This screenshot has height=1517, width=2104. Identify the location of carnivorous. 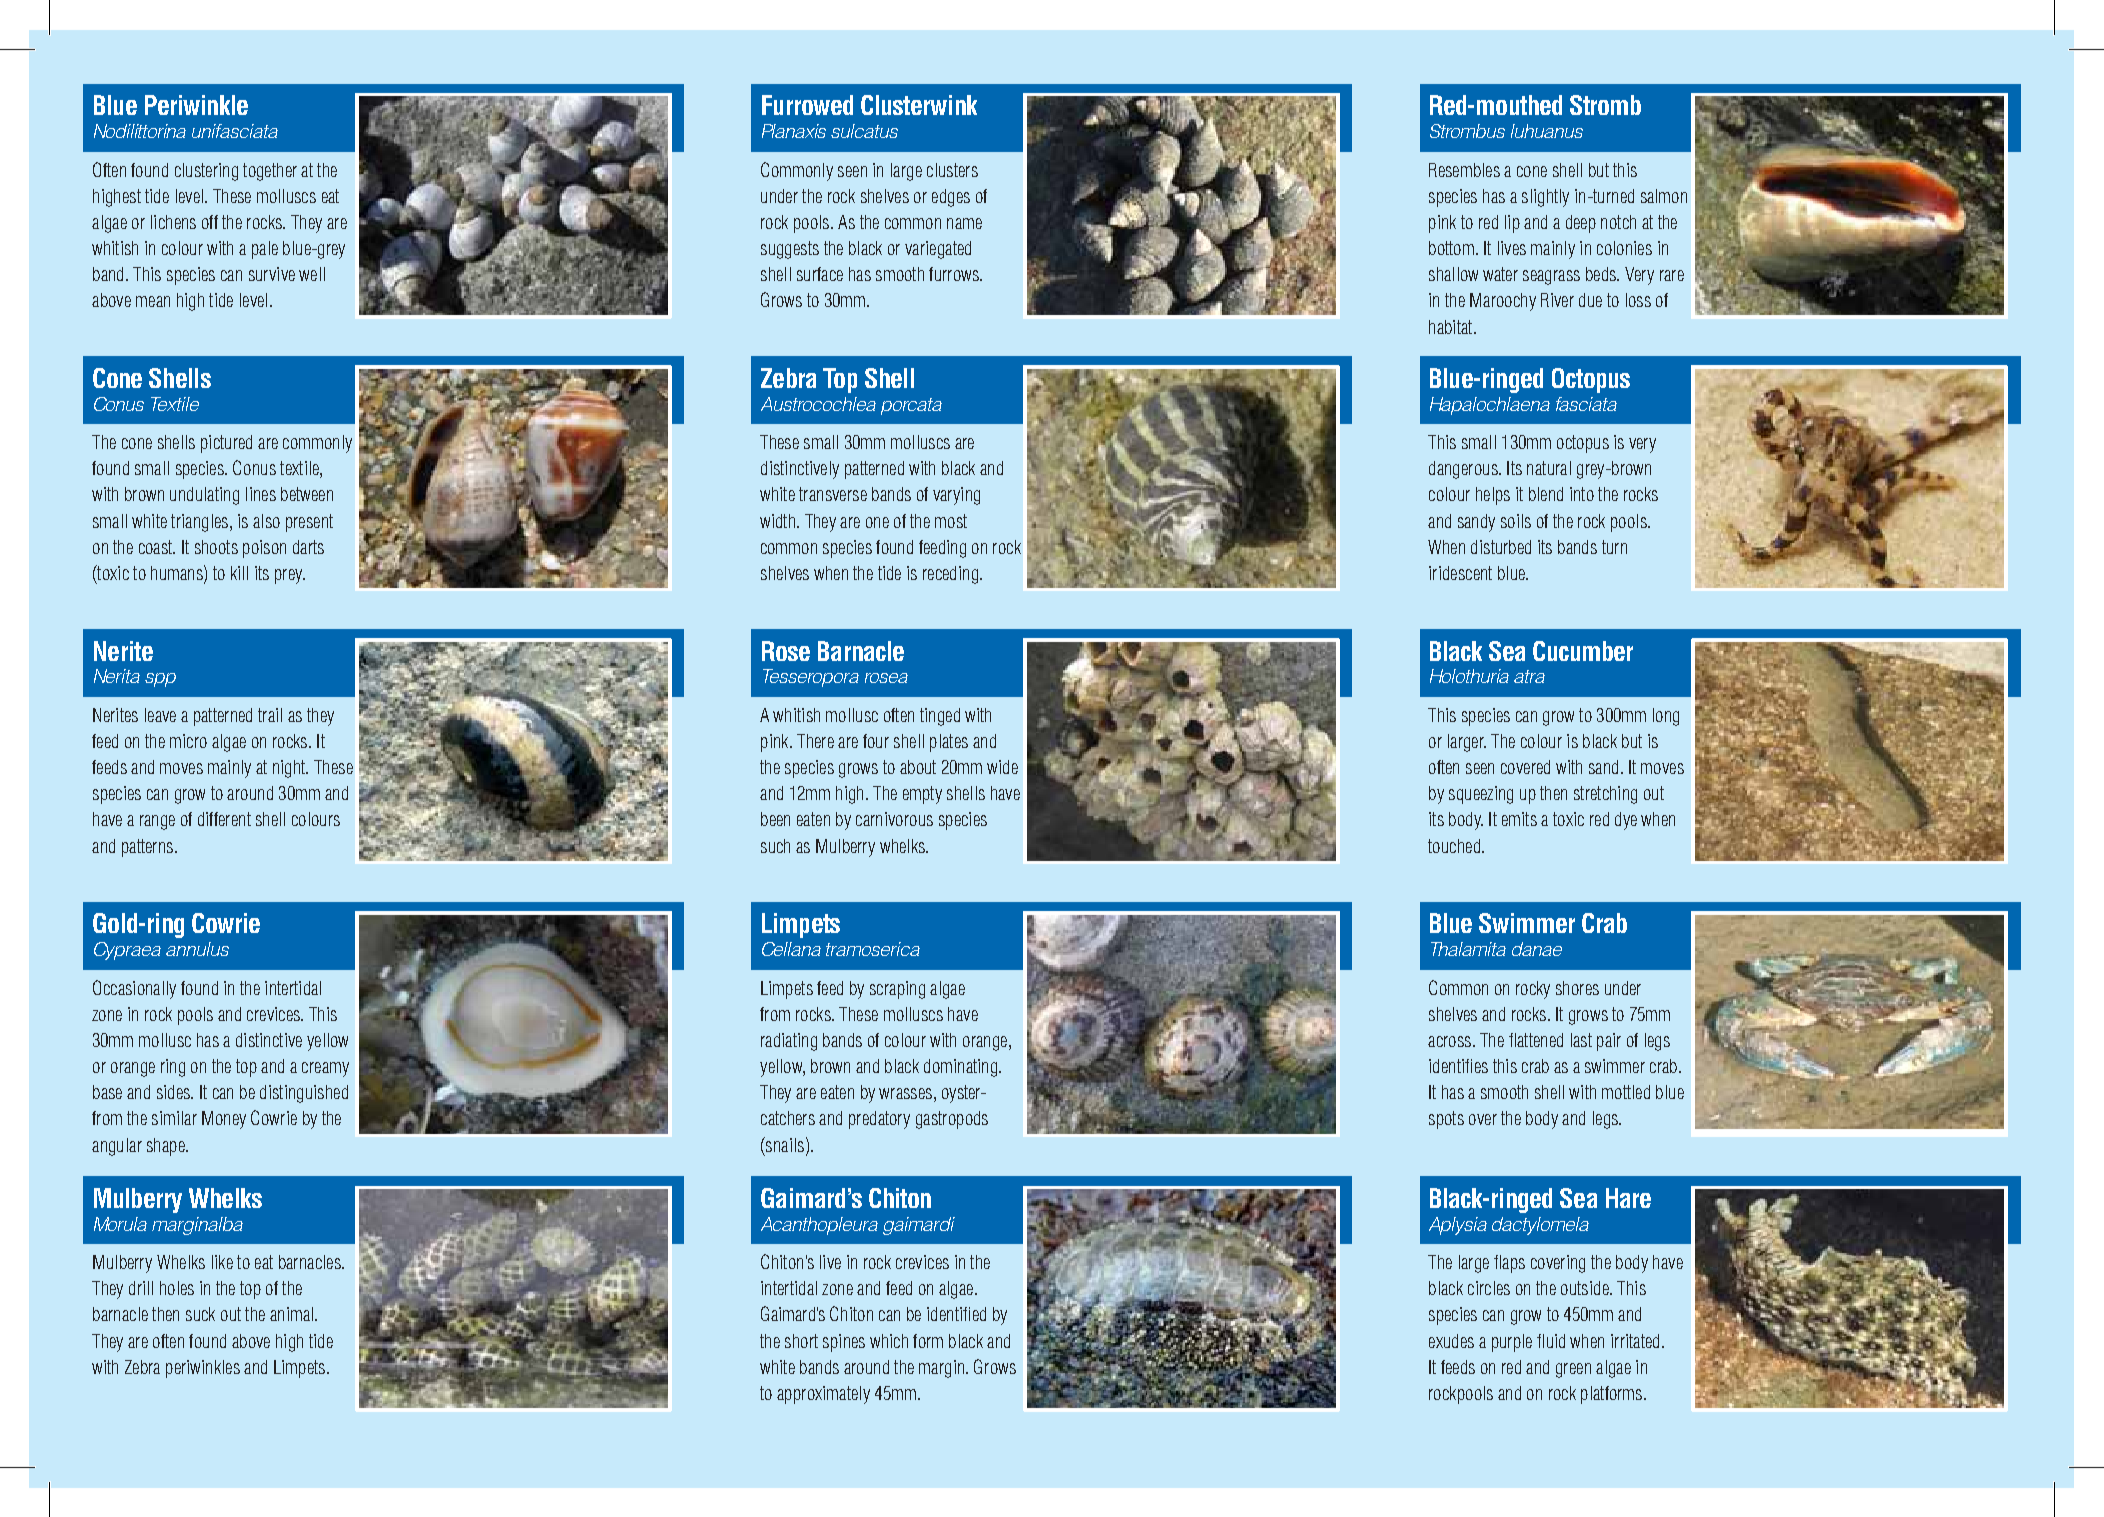
(894, 819).
